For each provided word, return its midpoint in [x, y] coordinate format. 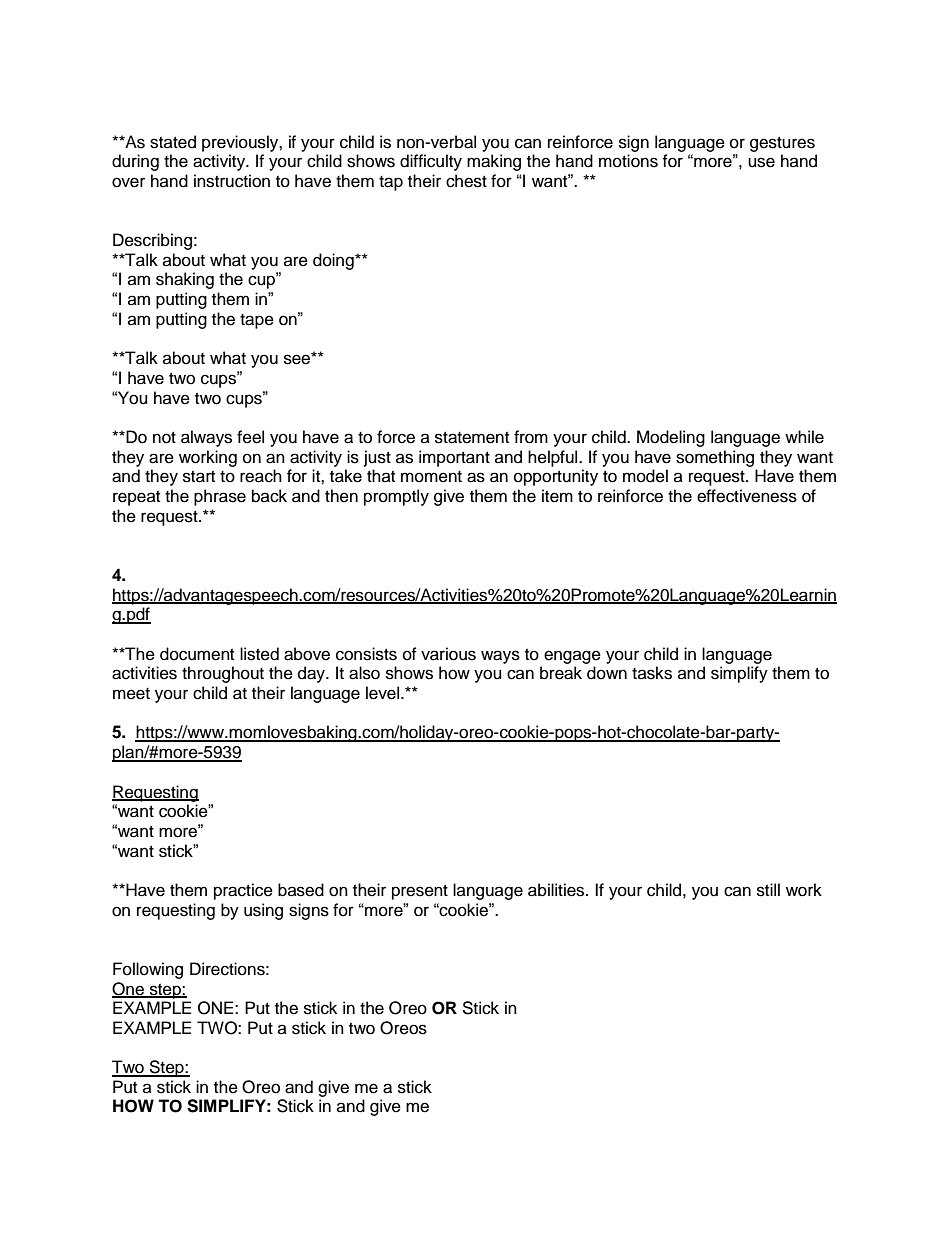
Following [148, 970]
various [448, 654]
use [761, 162]
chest [466, 181]
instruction [232, 181]
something [715, 458]
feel [250, 437]
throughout [223, 674]
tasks [652, 673]
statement [472, 438]
